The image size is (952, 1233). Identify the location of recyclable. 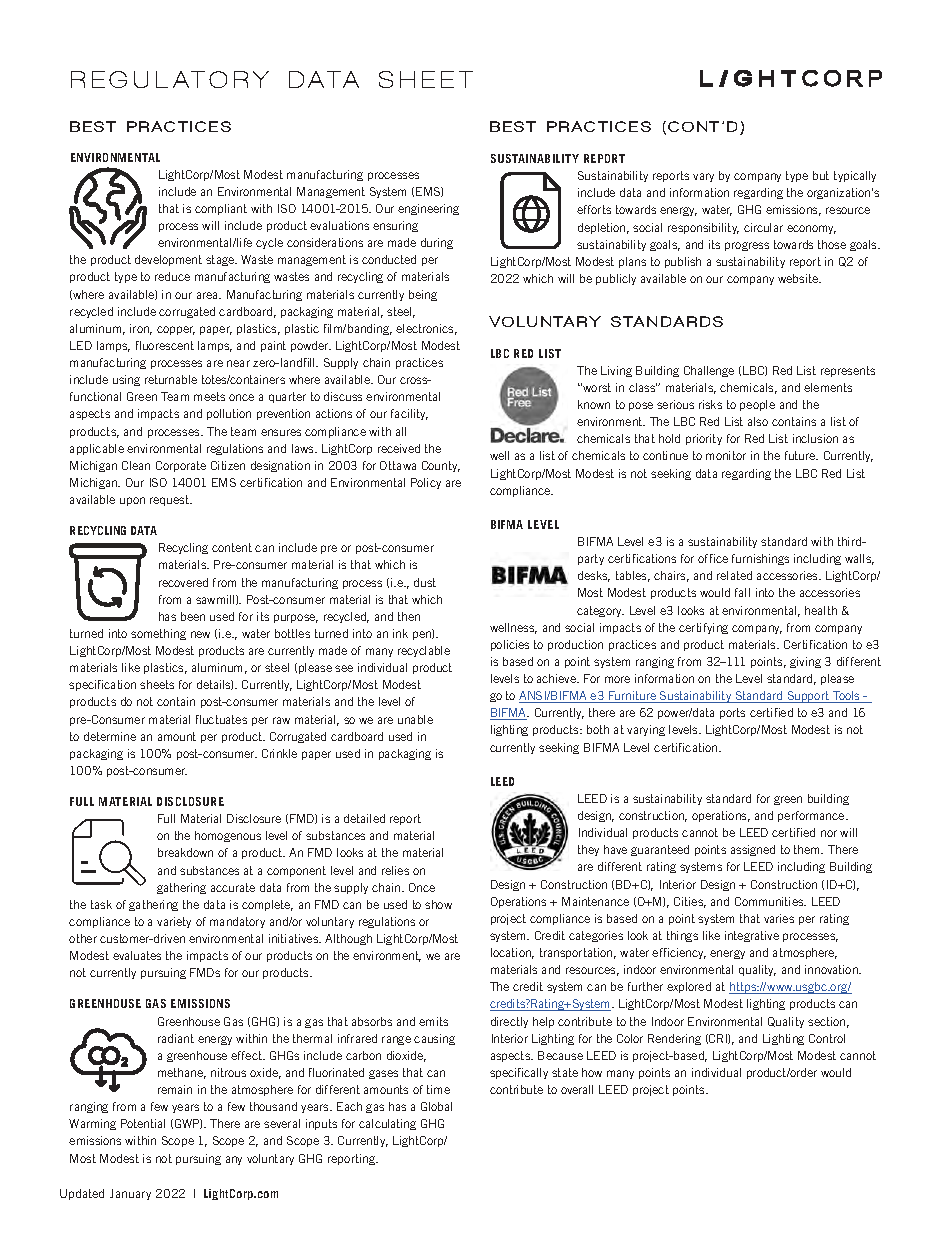
(424, 651).
